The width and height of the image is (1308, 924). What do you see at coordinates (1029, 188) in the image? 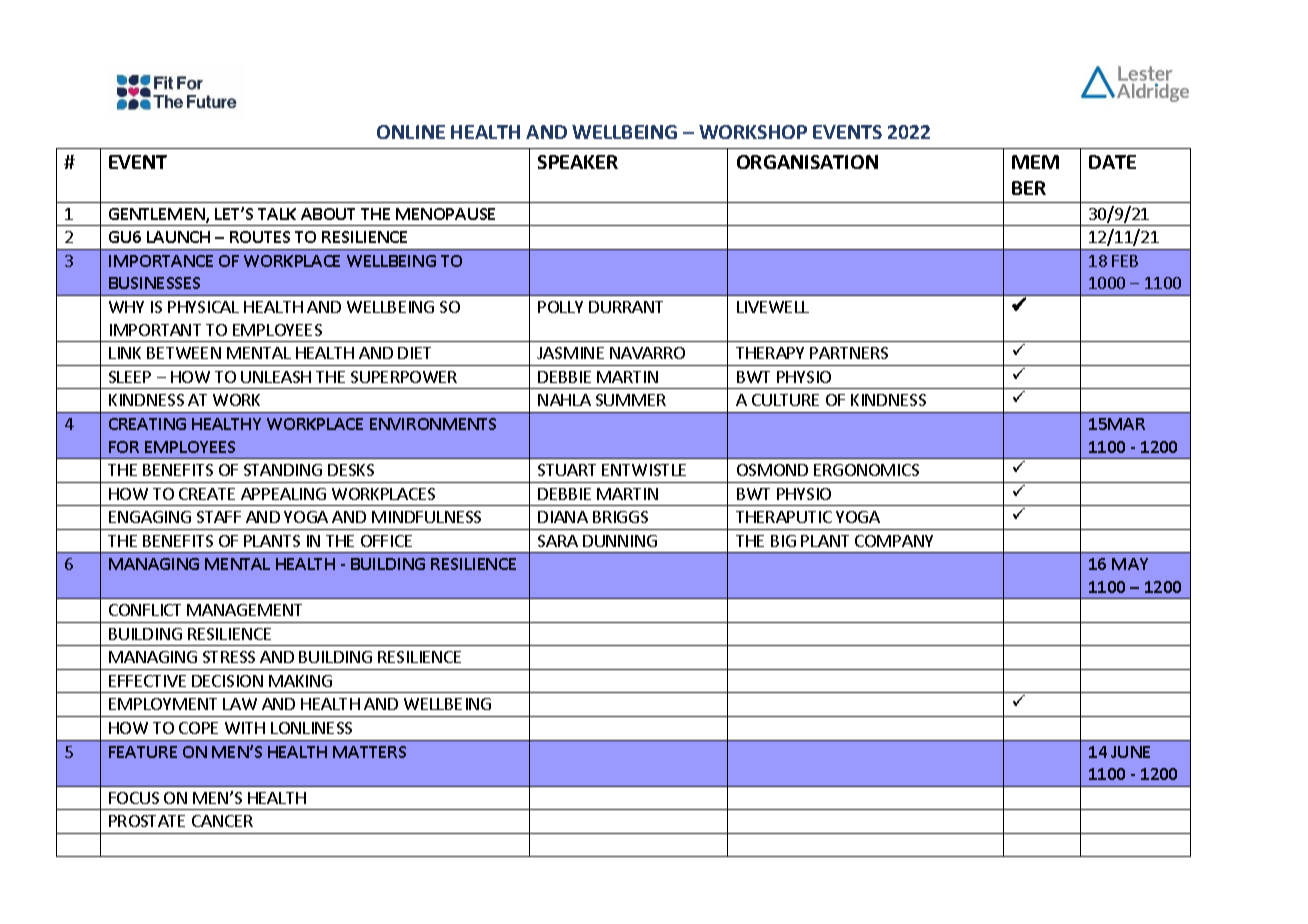
I see `BER` at bounding box center [1029, 188].
